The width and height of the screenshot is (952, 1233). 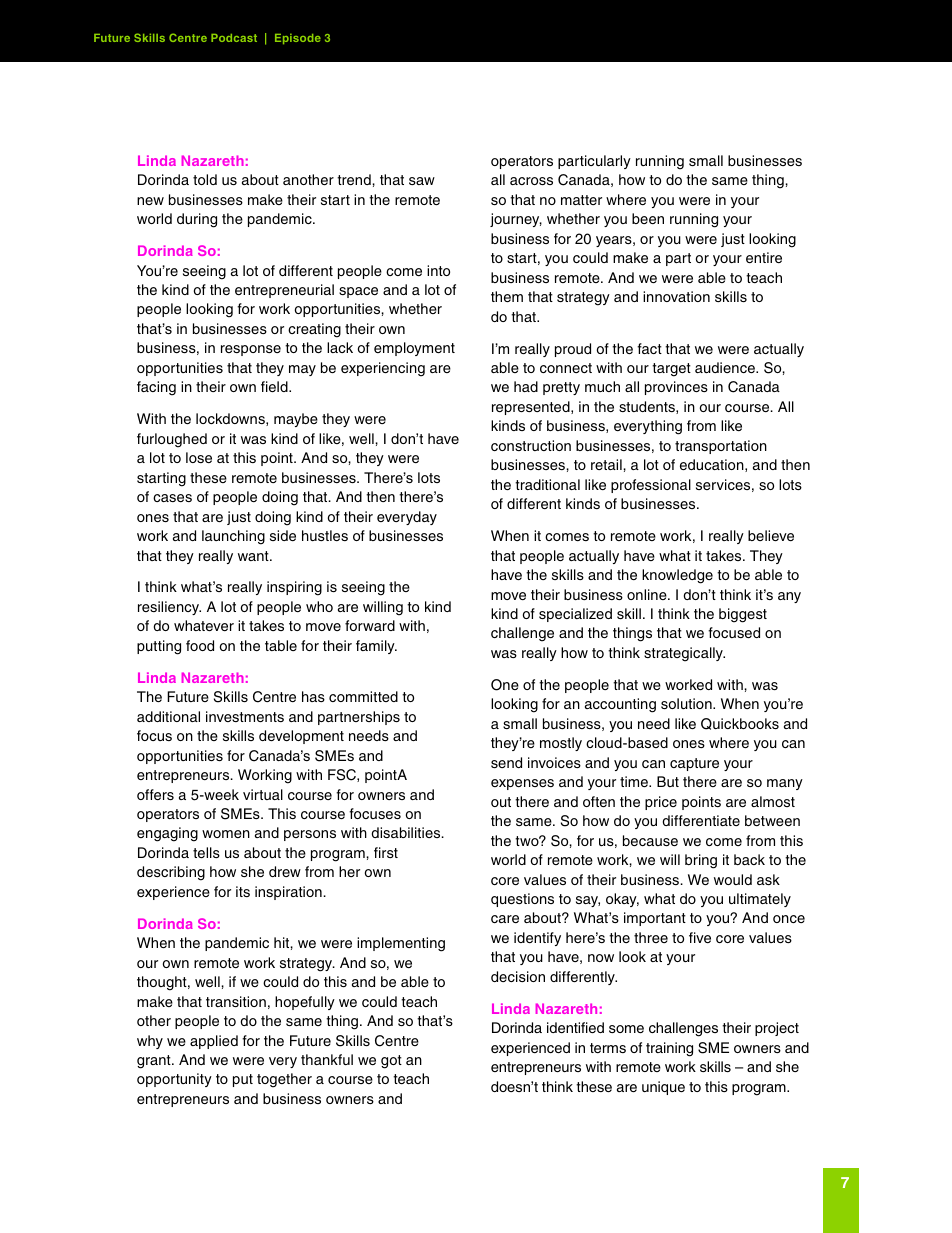 What do you see at coordinates (677, 576) in the screenshot?
I see `knowledge` at bounding box center [677, 576].
